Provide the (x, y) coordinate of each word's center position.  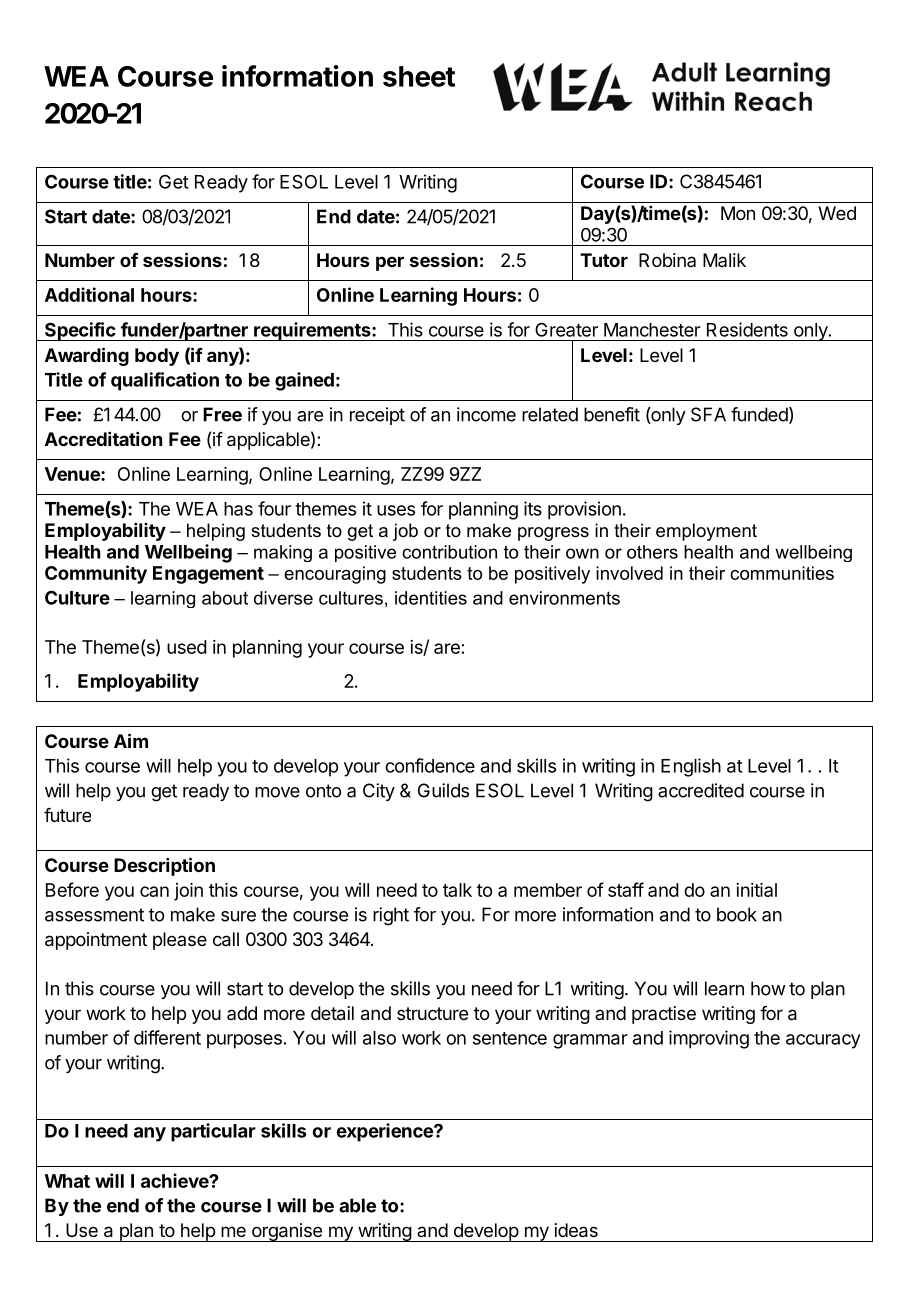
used (187, 647)
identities (431, 598)
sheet (419, 76)
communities (782, 573)
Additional (89, 294)
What (67, 1181)
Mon (738, 213)
